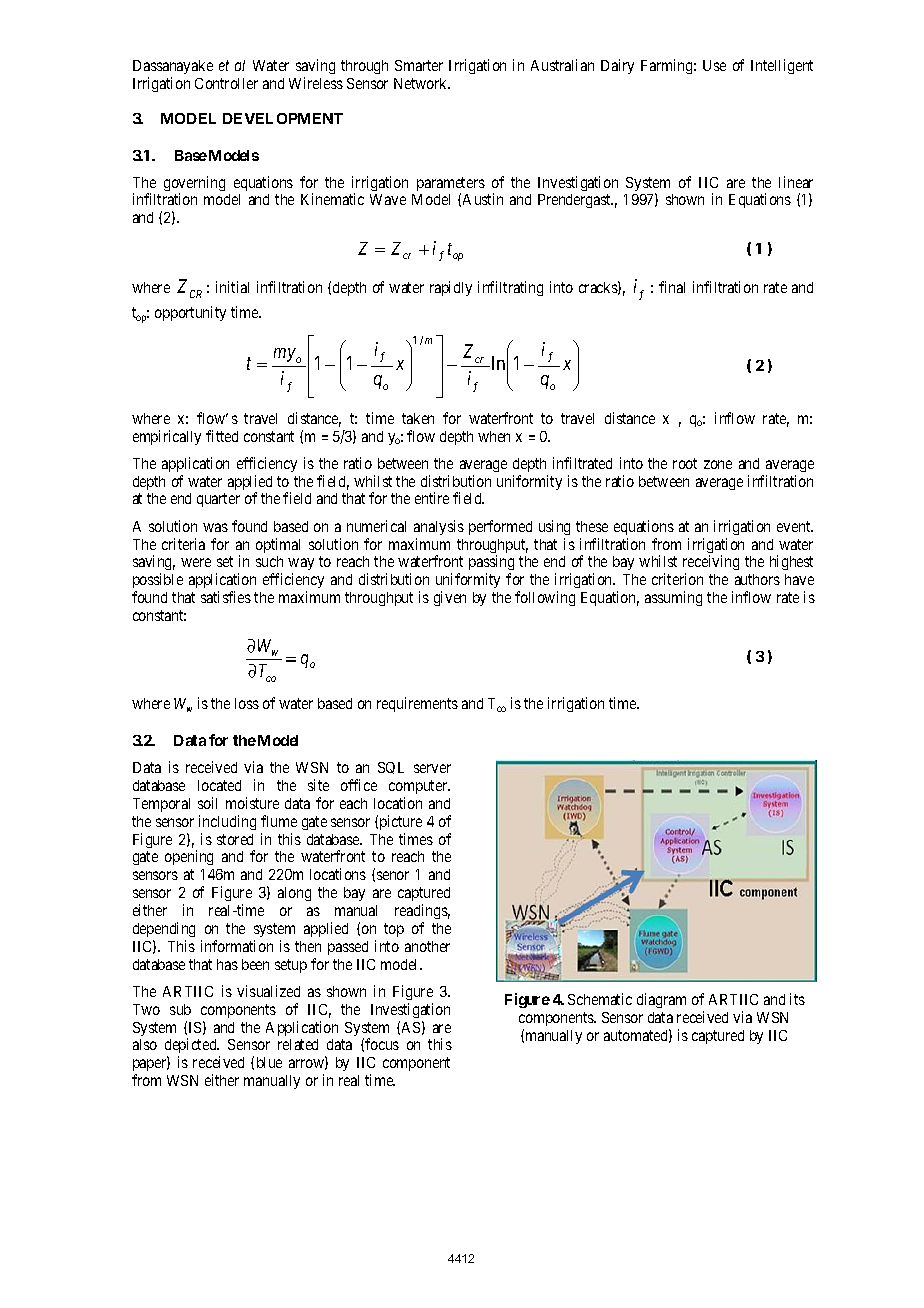  I want to click on another, so click(427, 946).
